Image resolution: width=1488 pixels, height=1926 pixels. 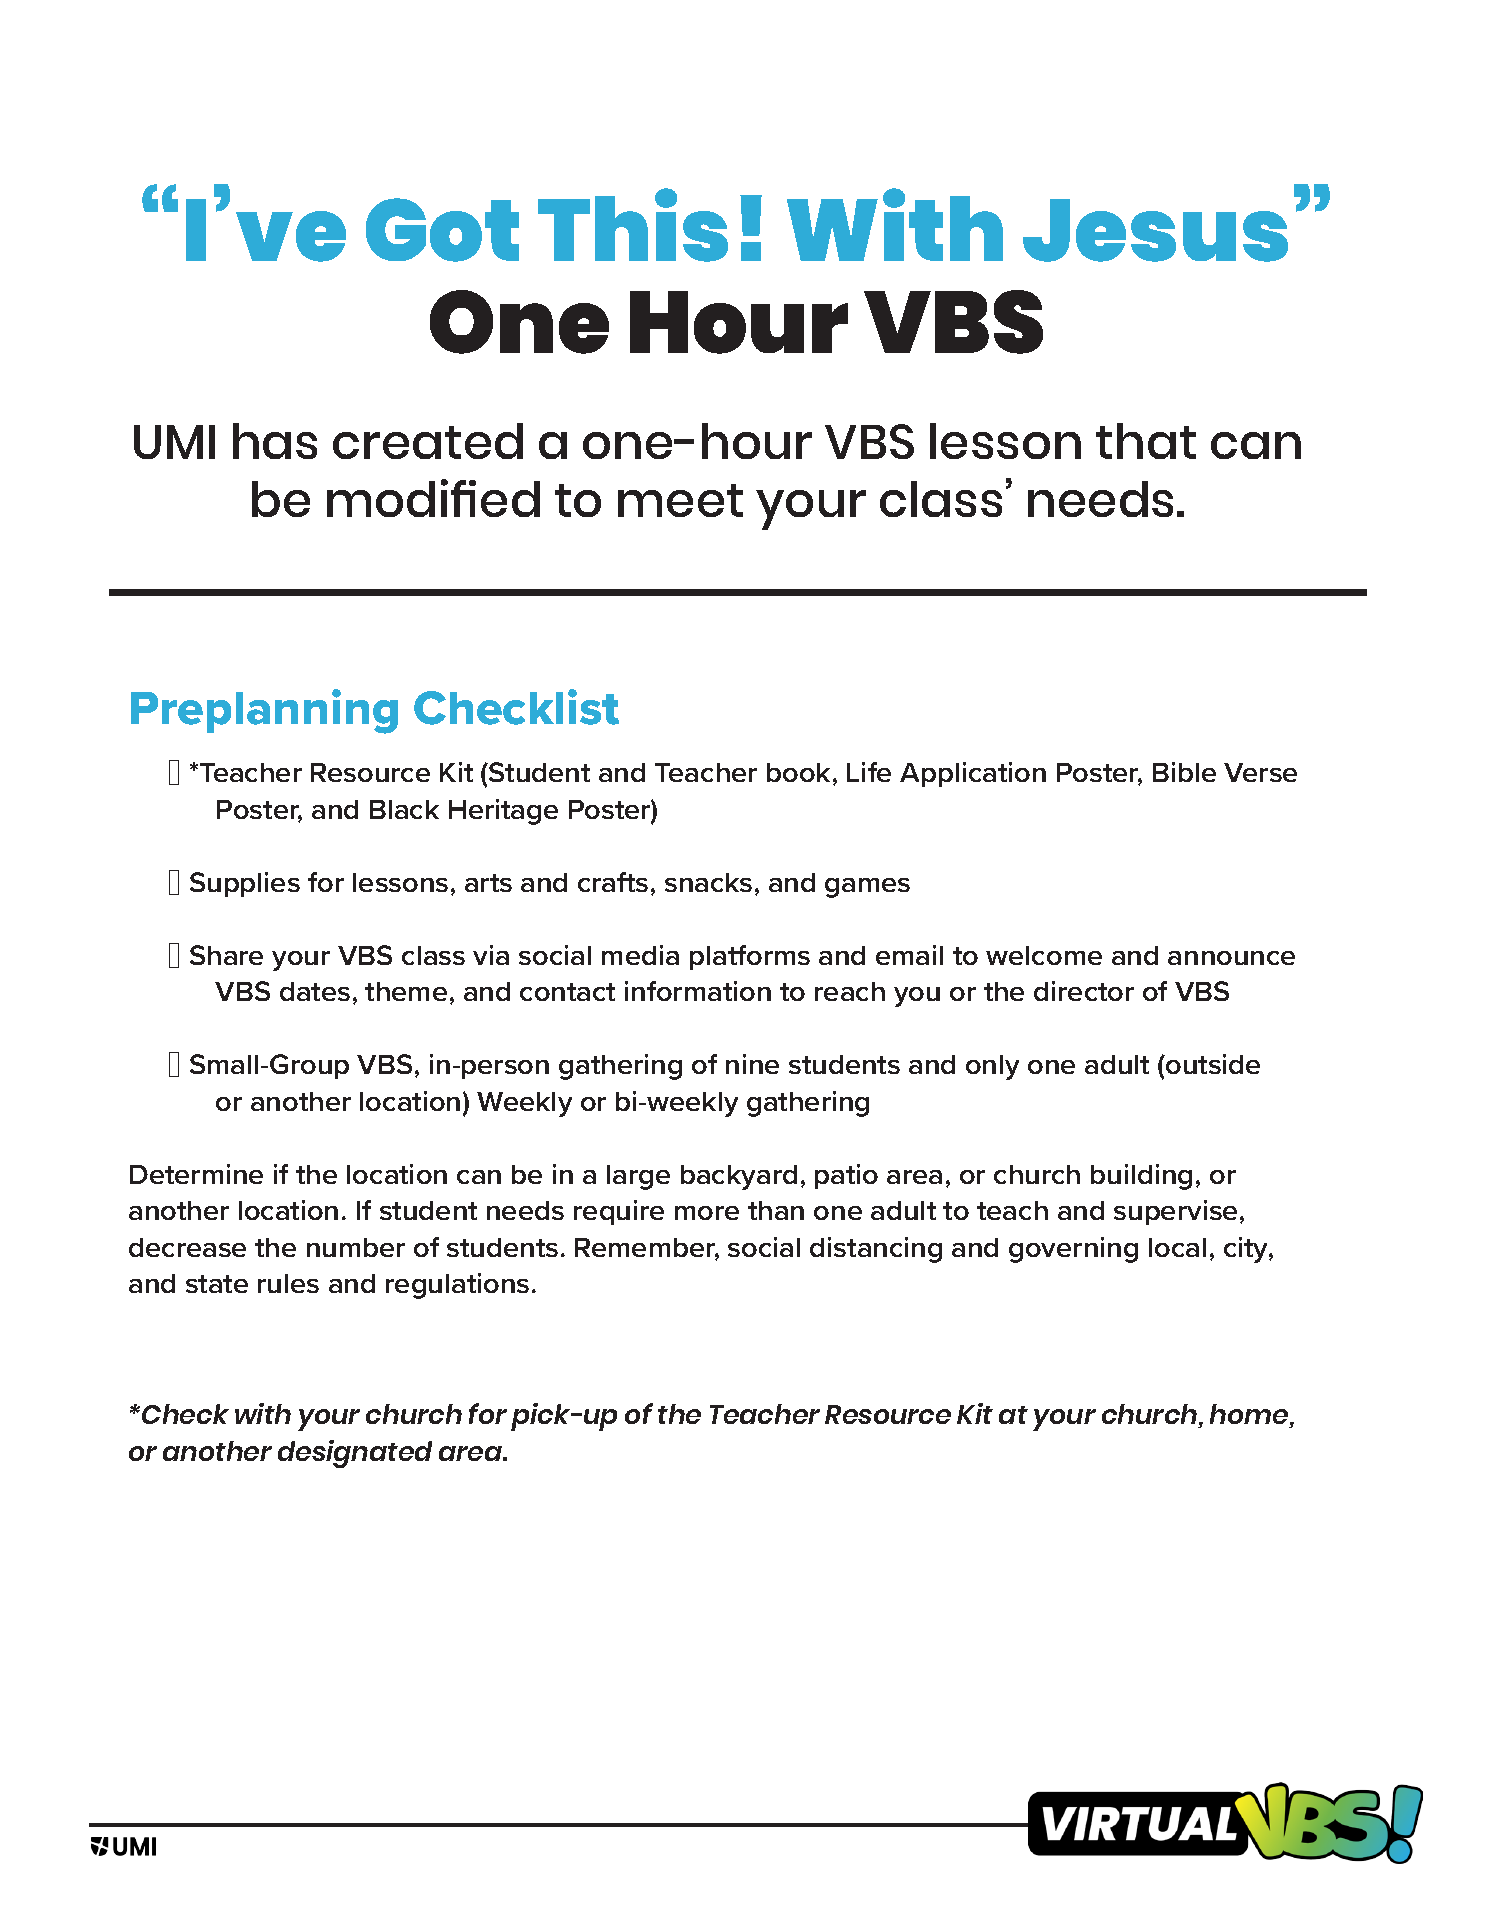 I want to click on This, so click(x=633, y=225).
